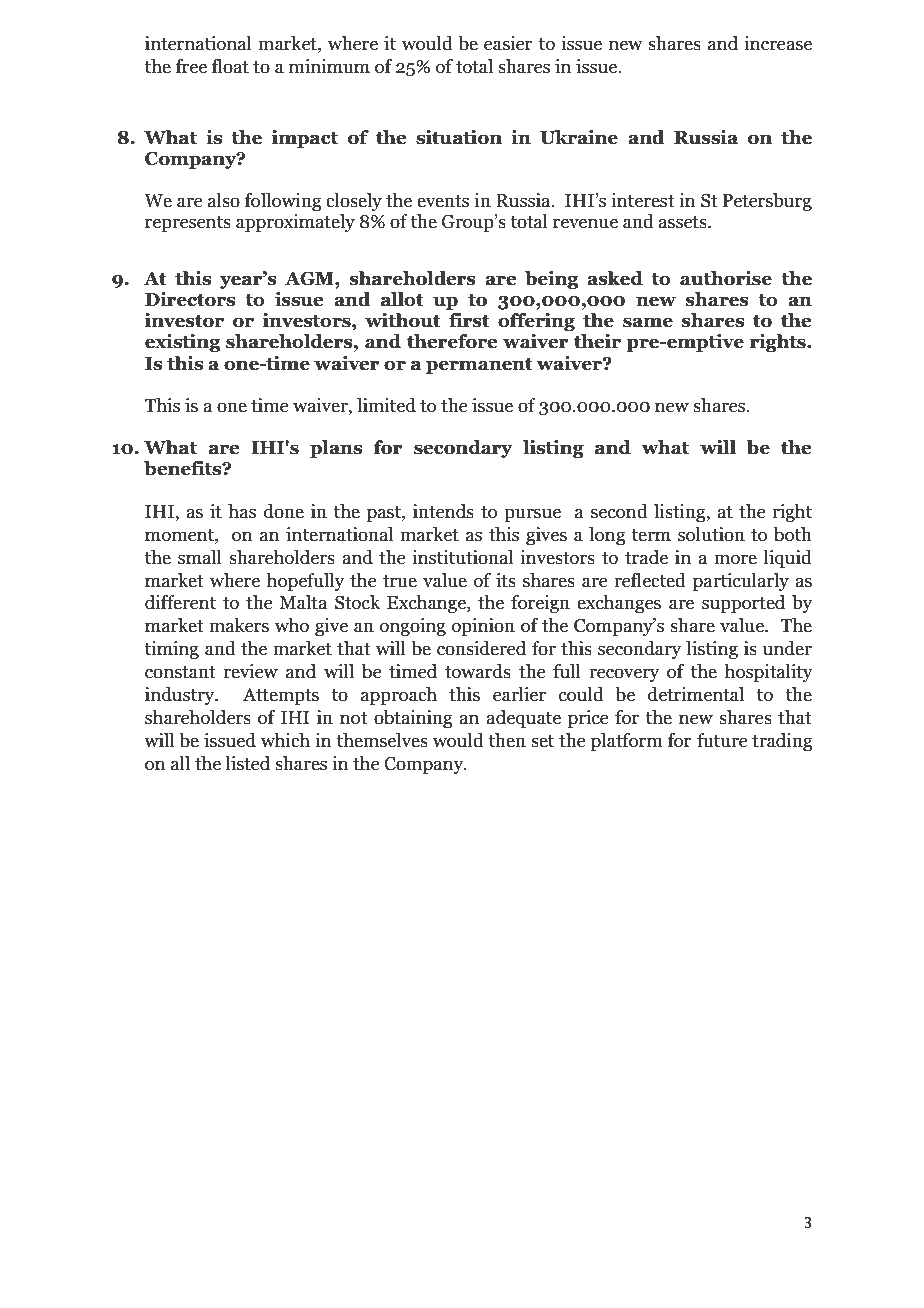 The width and height of the page is (924, 1308). Describe the element at coordinates (508, 43) in the page. I see `easier` at that location.
